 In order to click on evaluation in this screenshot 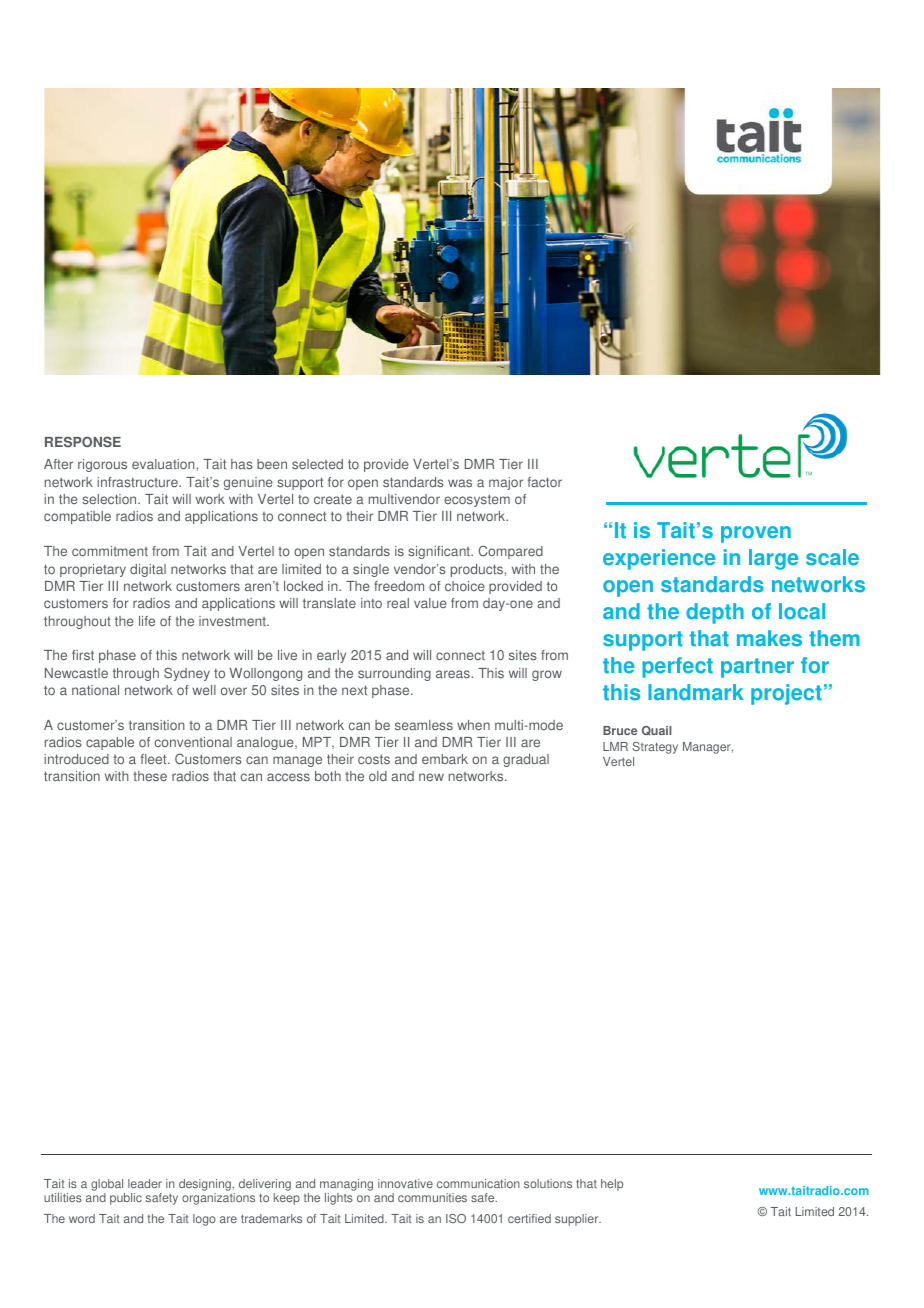, I will do `click(163, 464)`.
